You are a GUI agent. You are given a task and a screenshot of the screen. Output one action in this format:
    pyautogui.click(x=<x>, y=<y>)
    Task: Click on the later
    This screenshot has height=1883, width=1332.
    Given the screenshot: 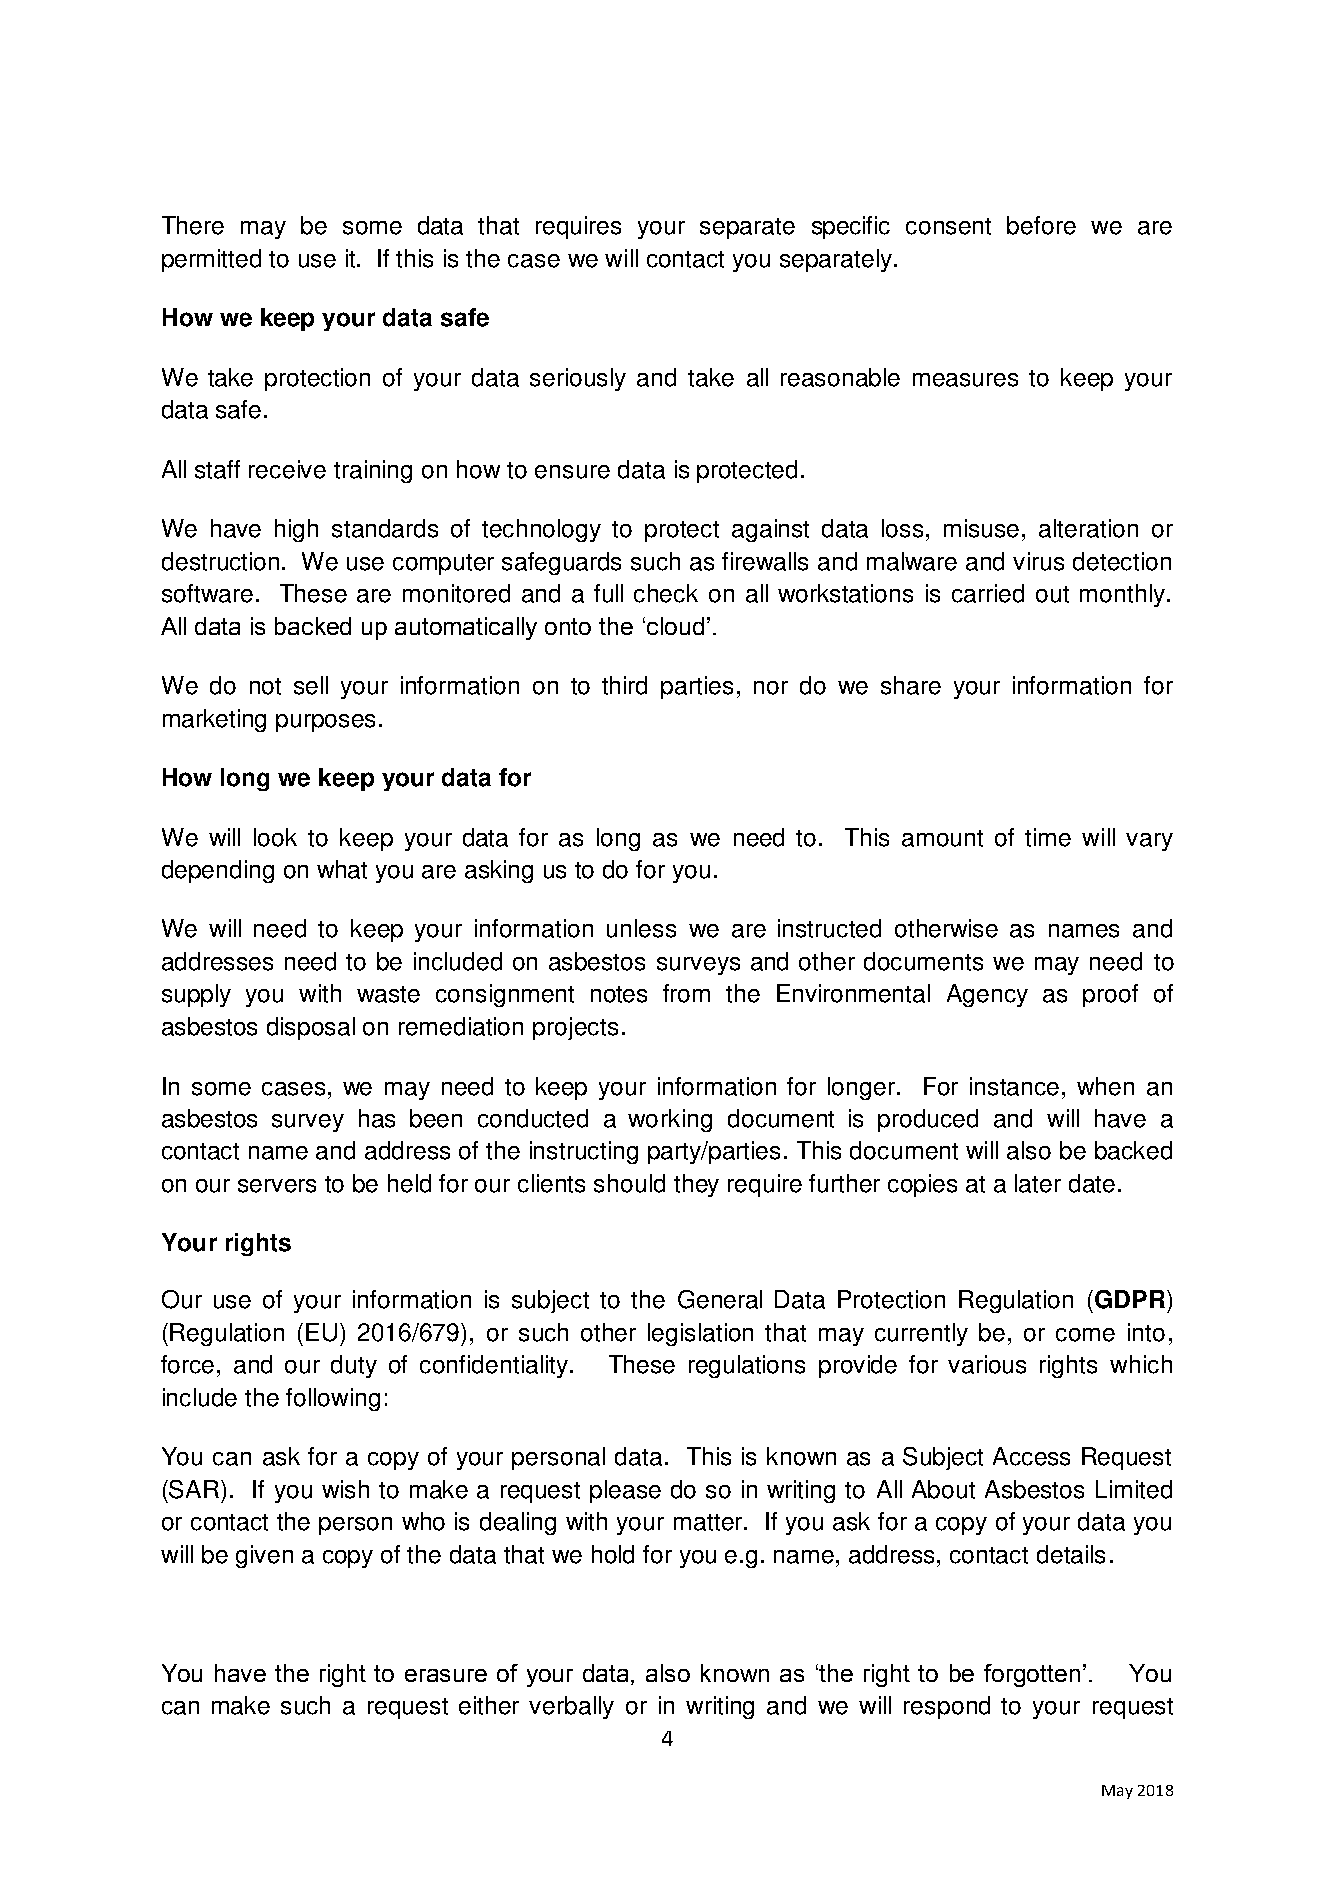 What is the action you would take?
    pyautogui.click(x=1038, y=1183)
